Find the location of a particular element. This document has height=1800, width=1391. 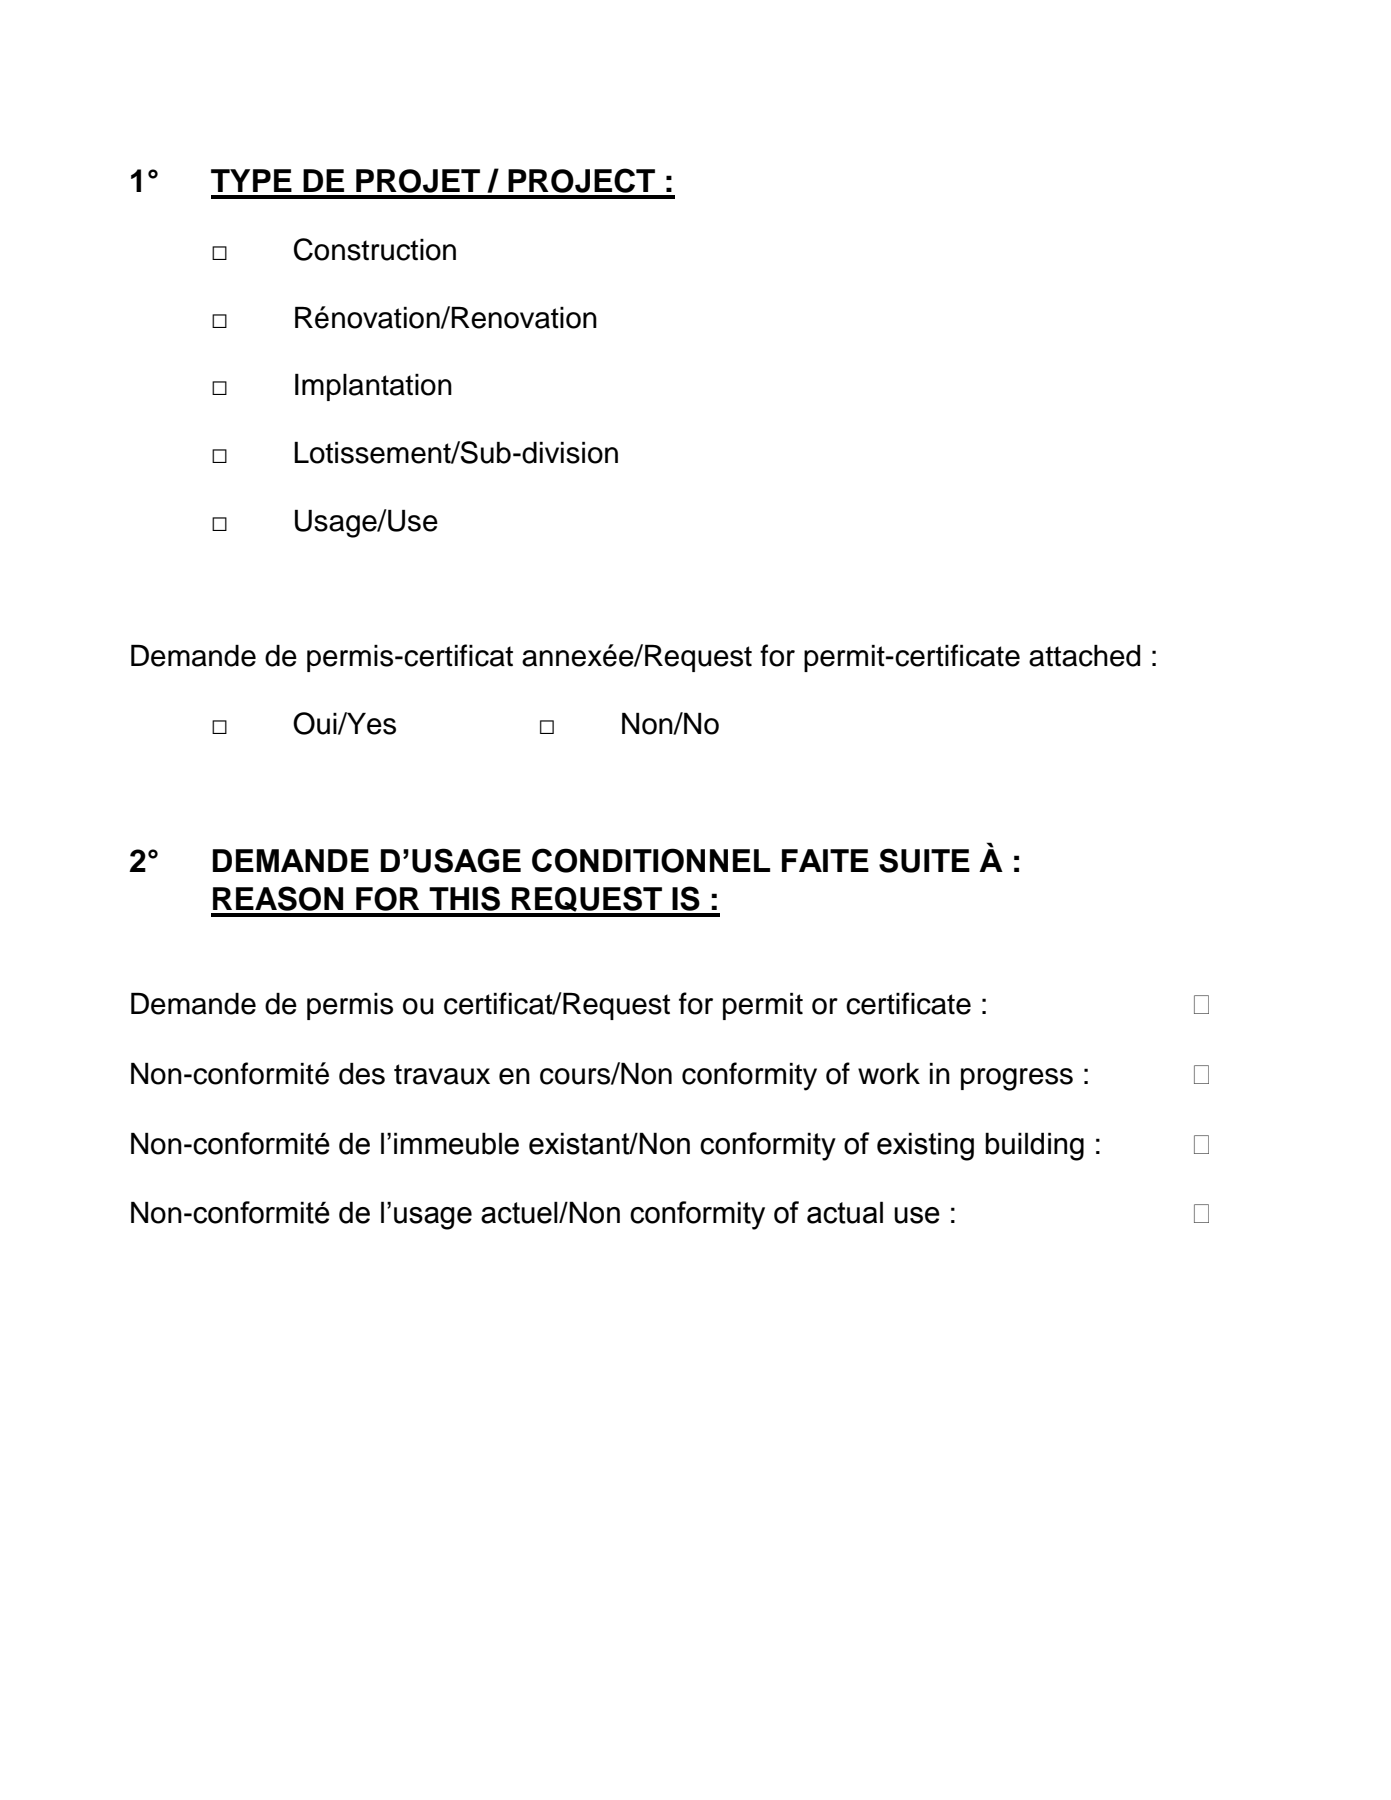

attached is located at coordinates (1084, 656).
